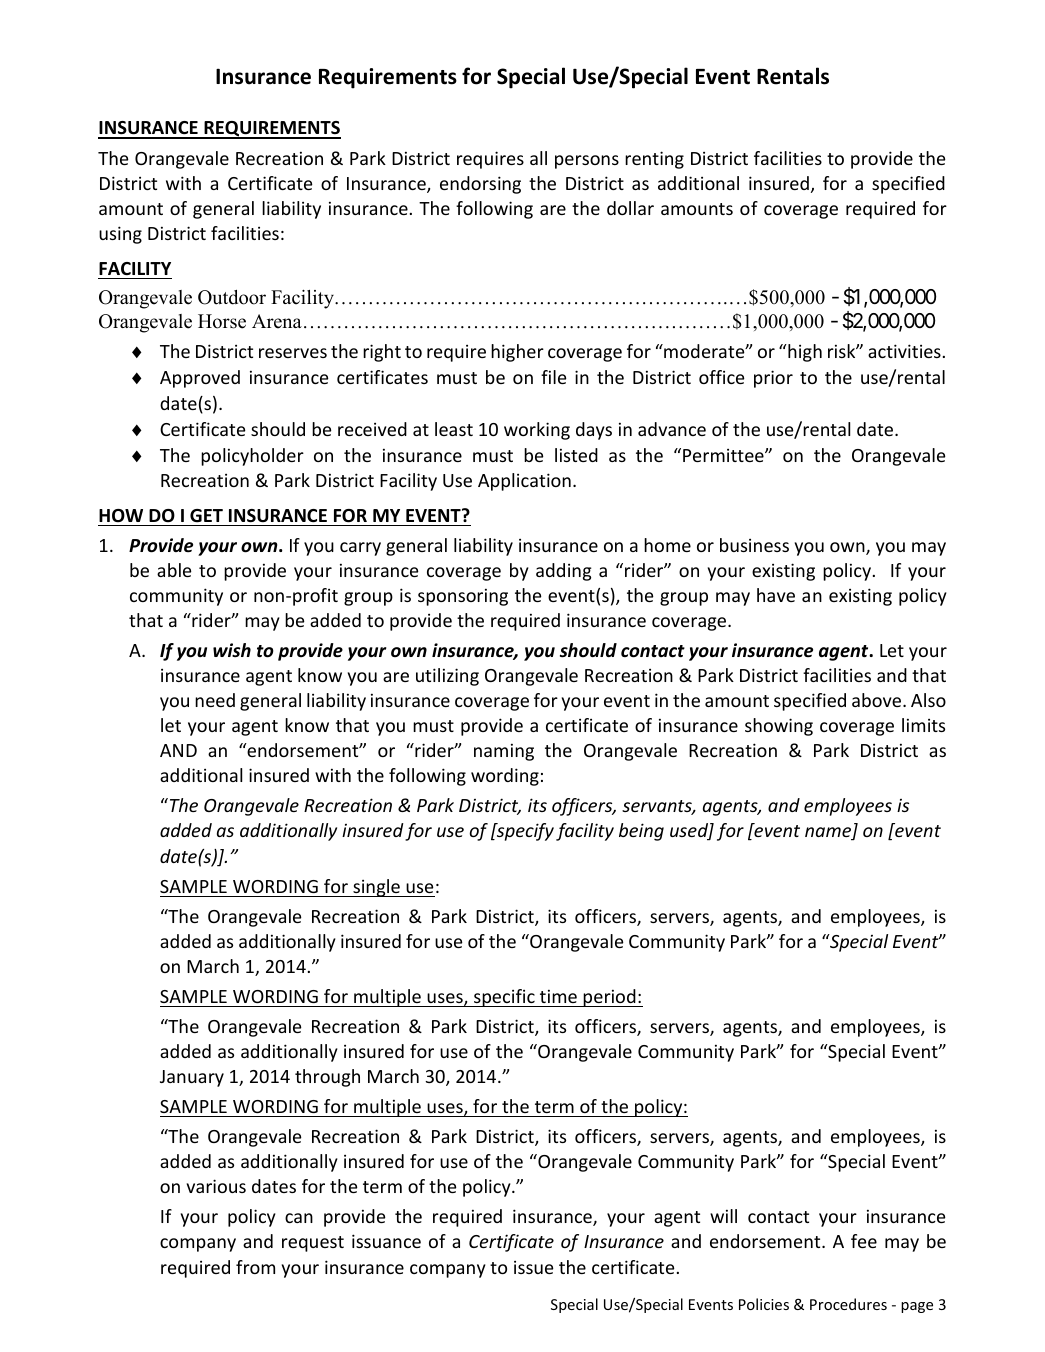 The width and height of the image is (1045, 1352). I want to click on naming, so click(504, 752).
